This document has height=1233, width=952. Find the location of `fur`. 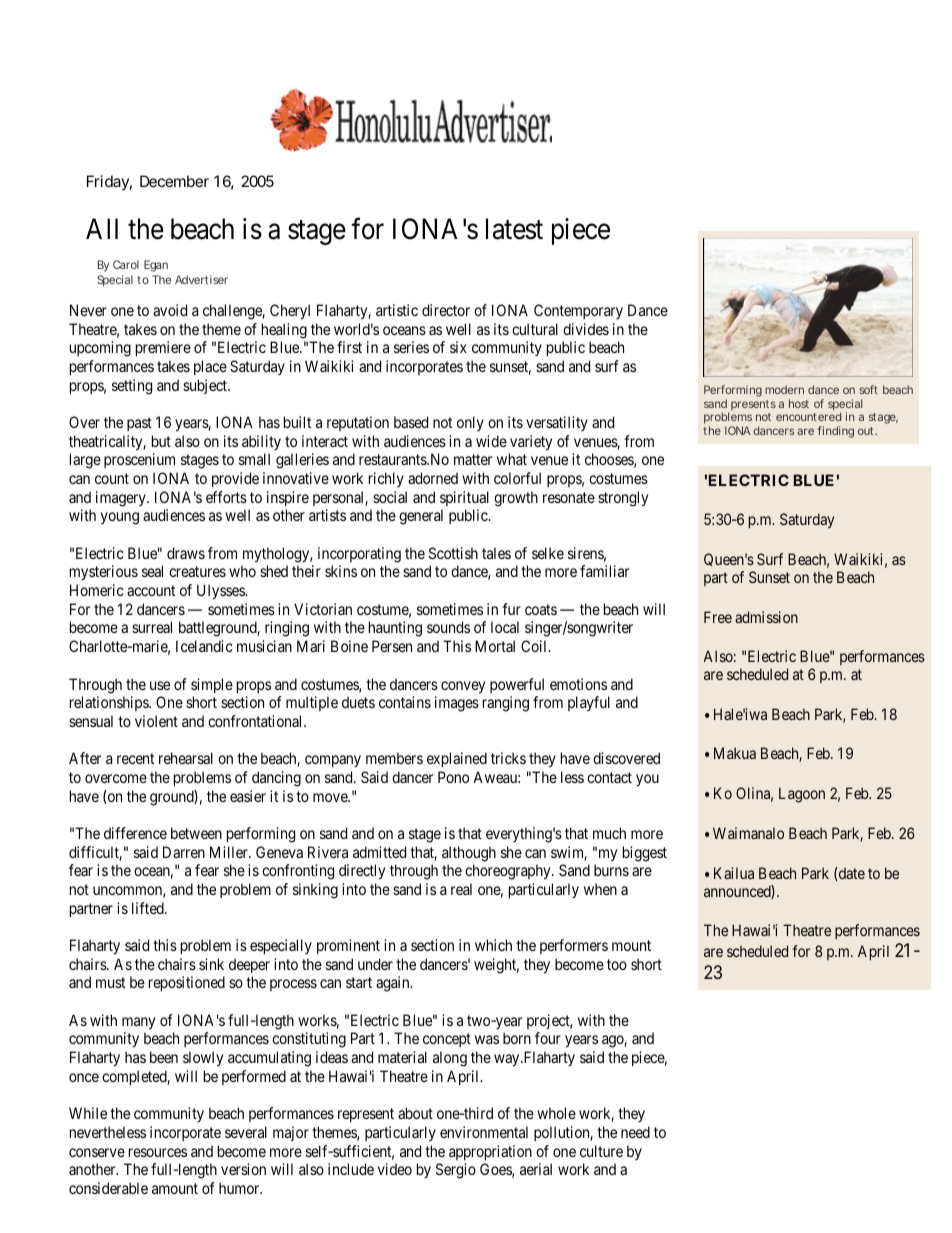

fur is located at coordinates (511, 609).
